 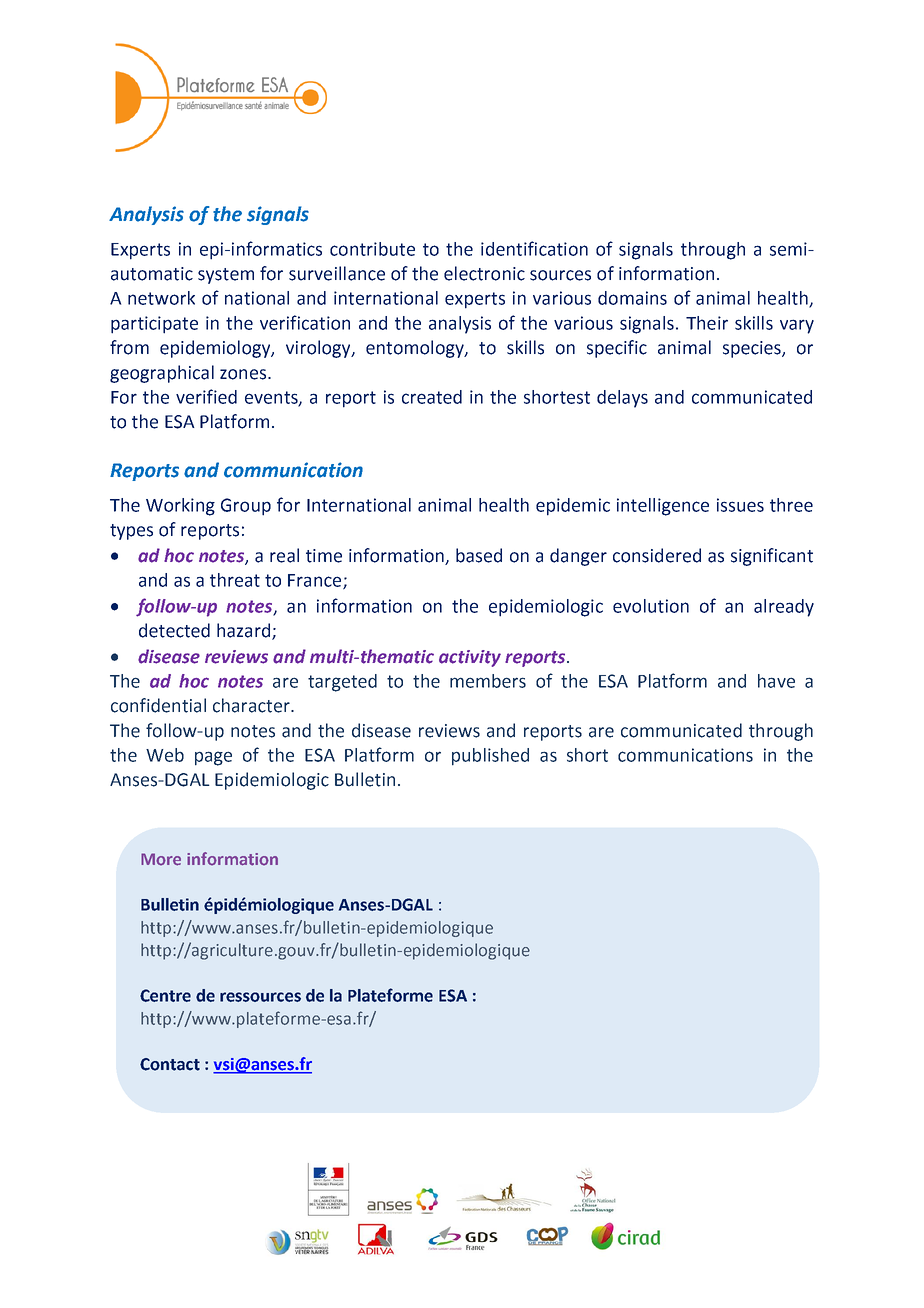 I want to click on published, so click(x=490, y=757).
